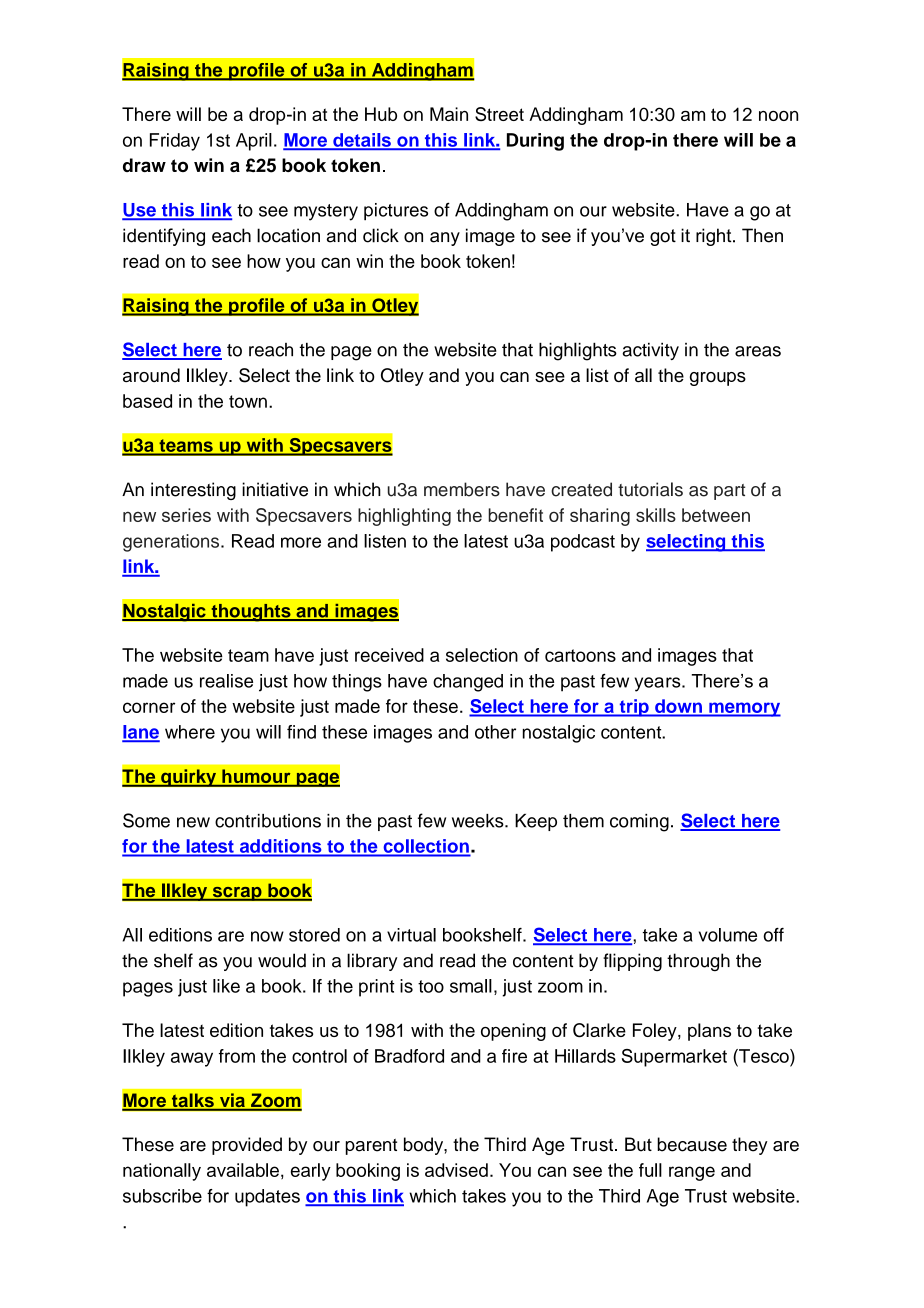 This image has height=1308, width=924. Describe the element at coordinates (404, 517) in the image. I see `highlighting` at that location.
